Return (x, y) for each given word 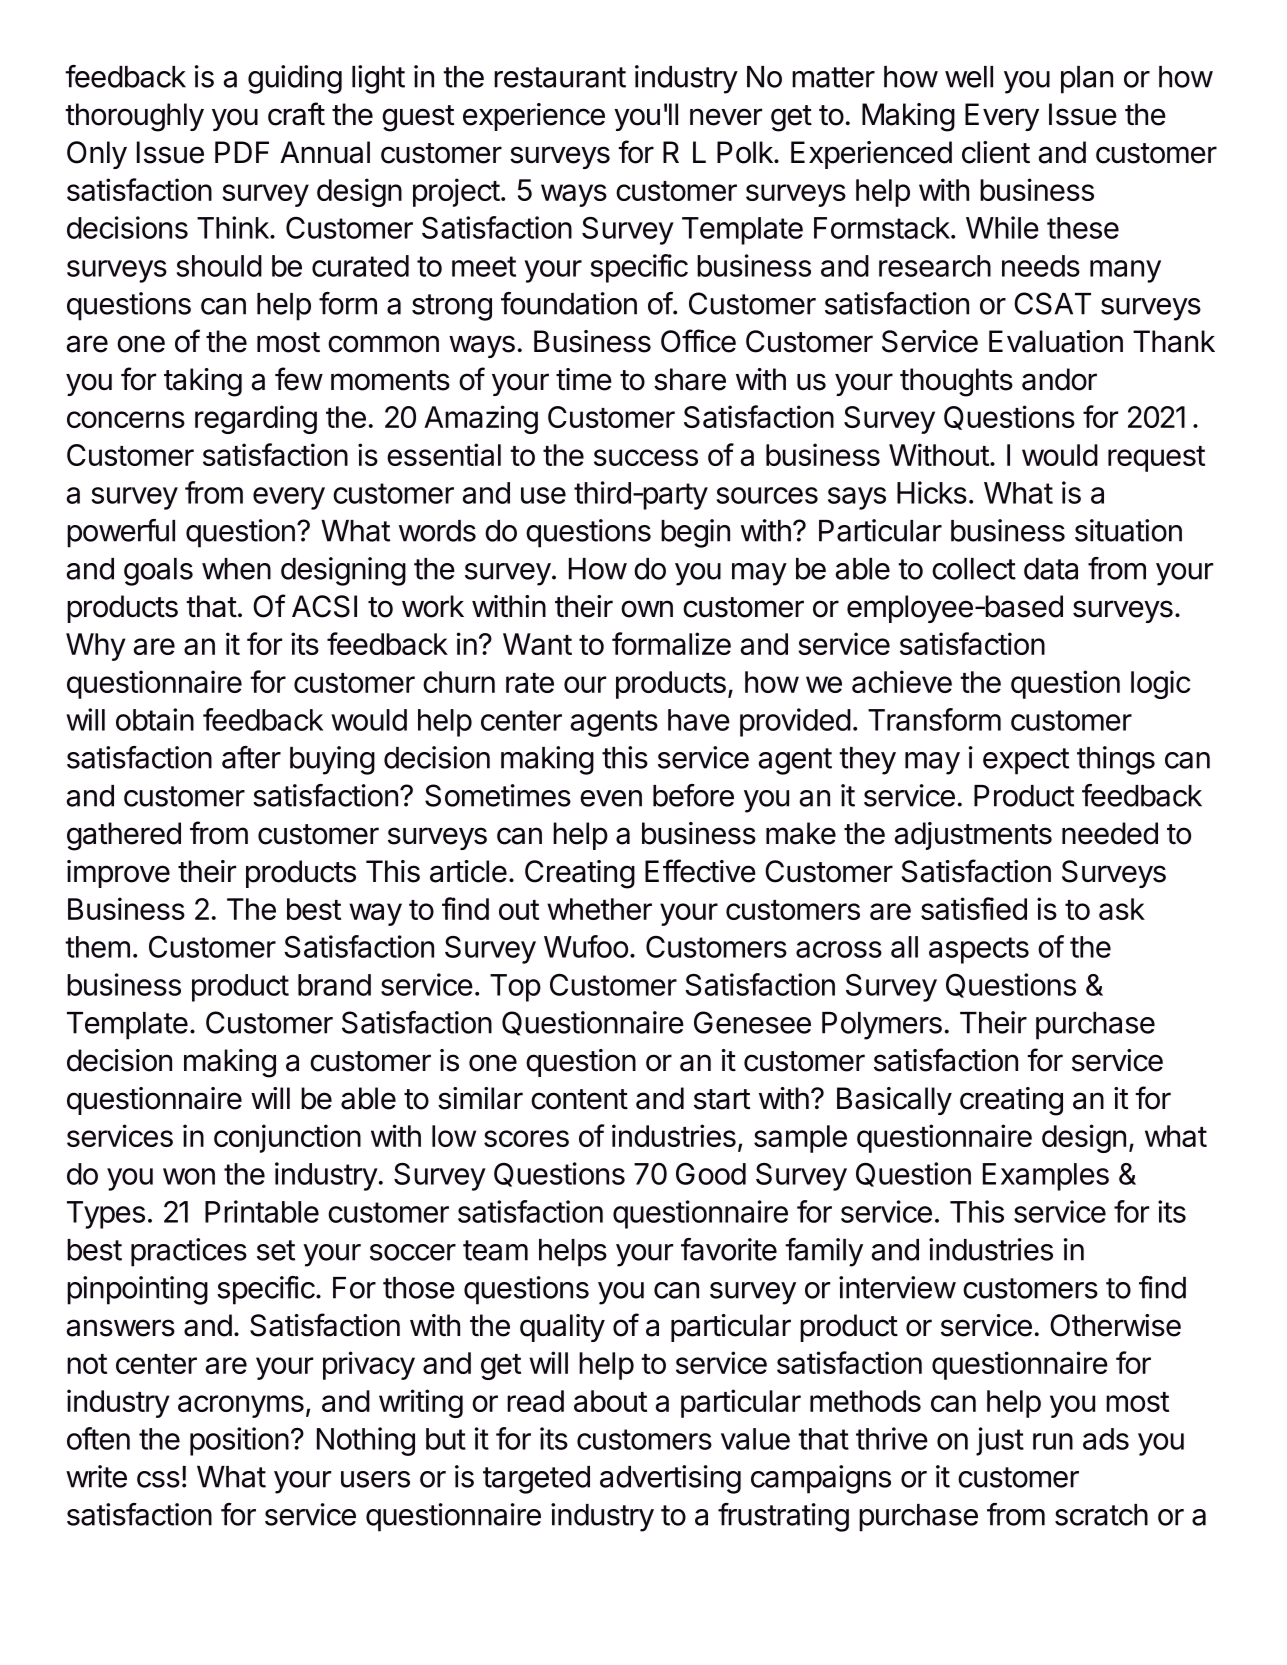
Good (711, 1174)
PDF (242, 152)
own (647, 609)
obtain (155, 719)
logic (1160, 684)
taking (203, 382)
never (726, 117)
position (239, 1441)
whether (599, 909)
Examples (1046, 1177)
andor (1059, 379)
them (97, 947)
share (690, 379)
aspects (979, 950)
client (996, 152)
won (189, 1176)
